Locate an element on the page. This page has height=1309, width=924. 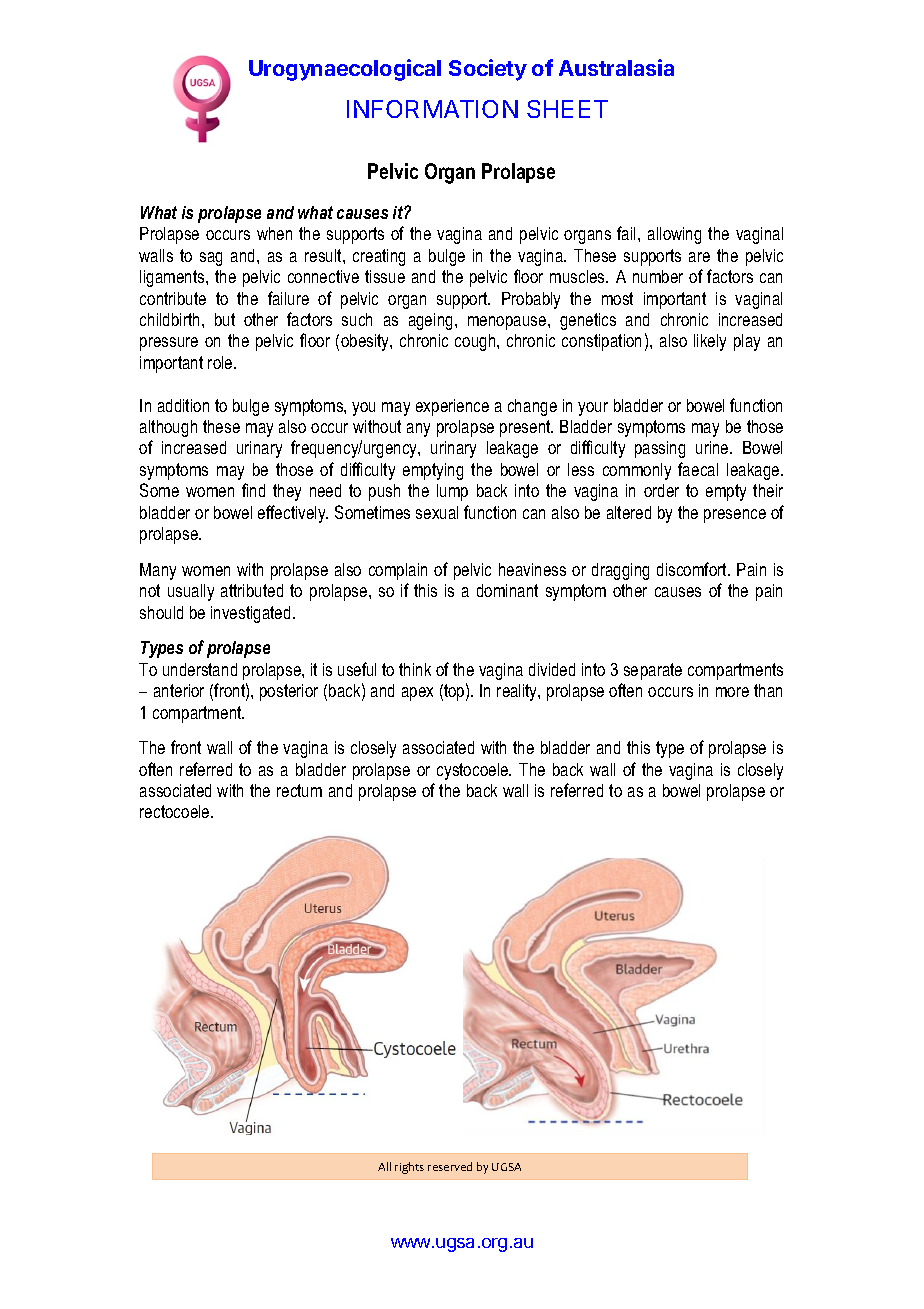
find is located at coordinates (253, 490).
